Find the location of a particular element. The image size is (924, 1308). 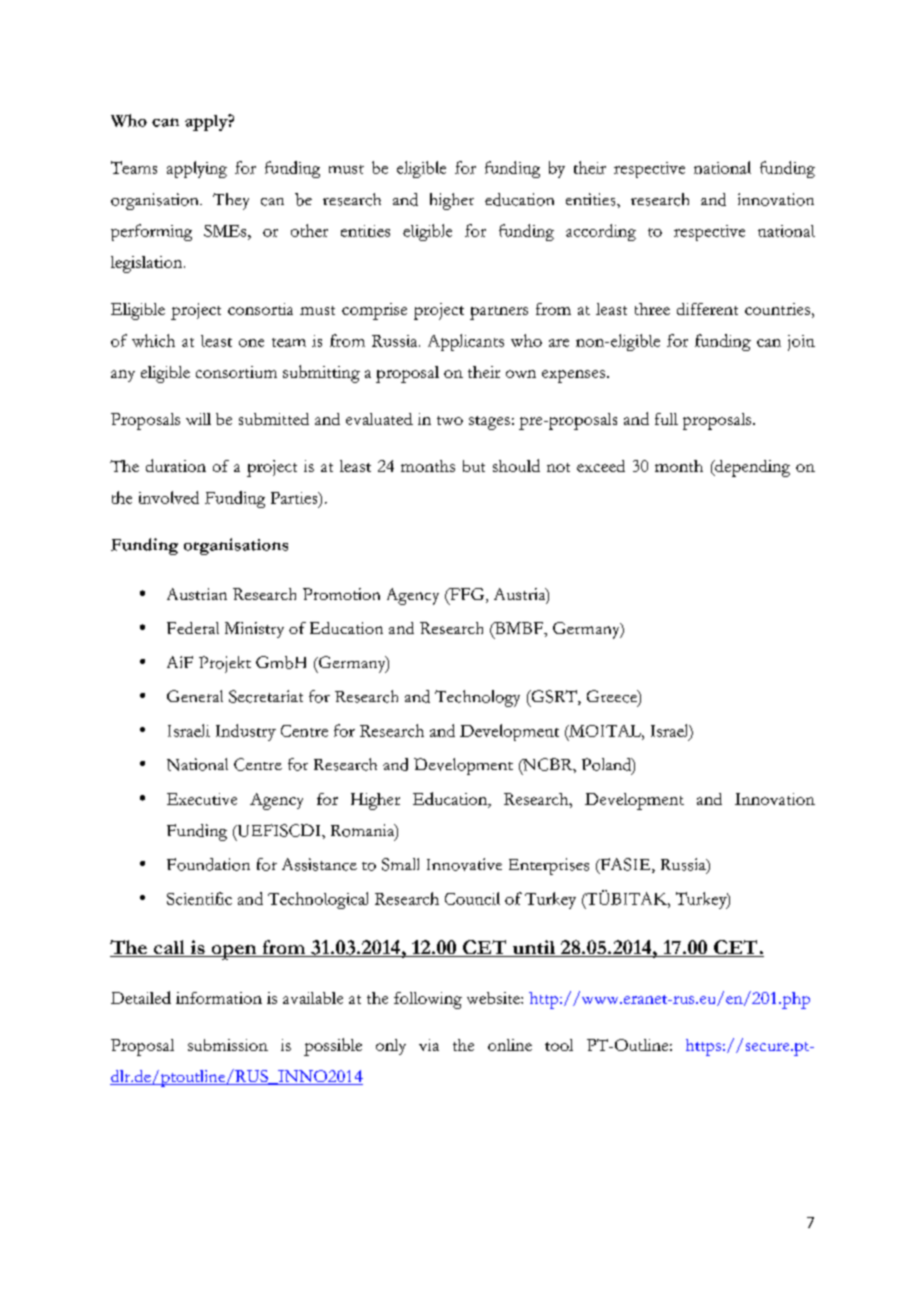

FFG is located at coordinates (467, 595).
